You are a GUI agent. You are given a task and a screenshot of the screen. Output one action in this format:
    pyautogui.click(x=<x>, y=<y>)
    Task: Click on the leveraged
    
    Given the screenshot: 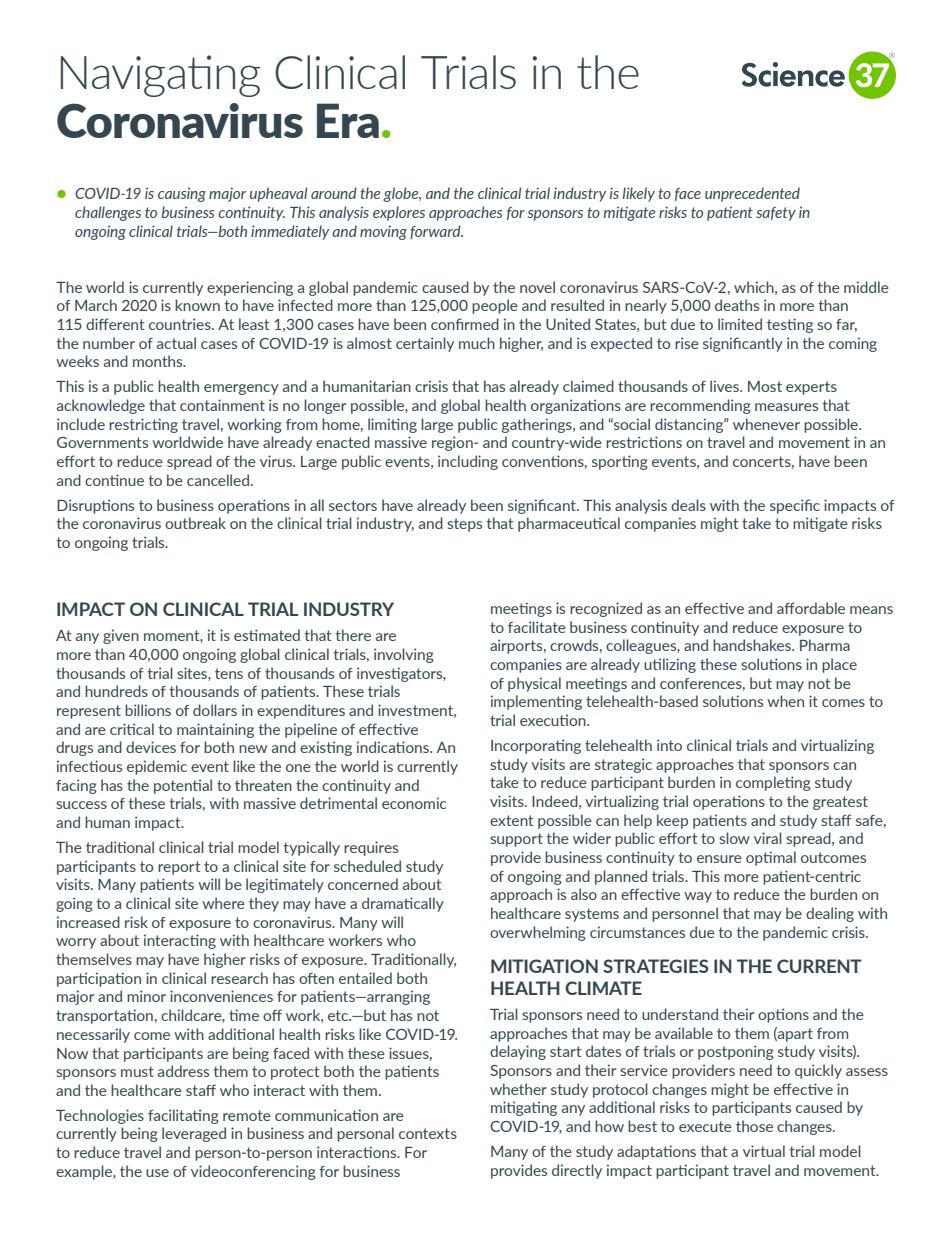 What is the action you would take?
    pyautogui.click(x=194, y=1134)
